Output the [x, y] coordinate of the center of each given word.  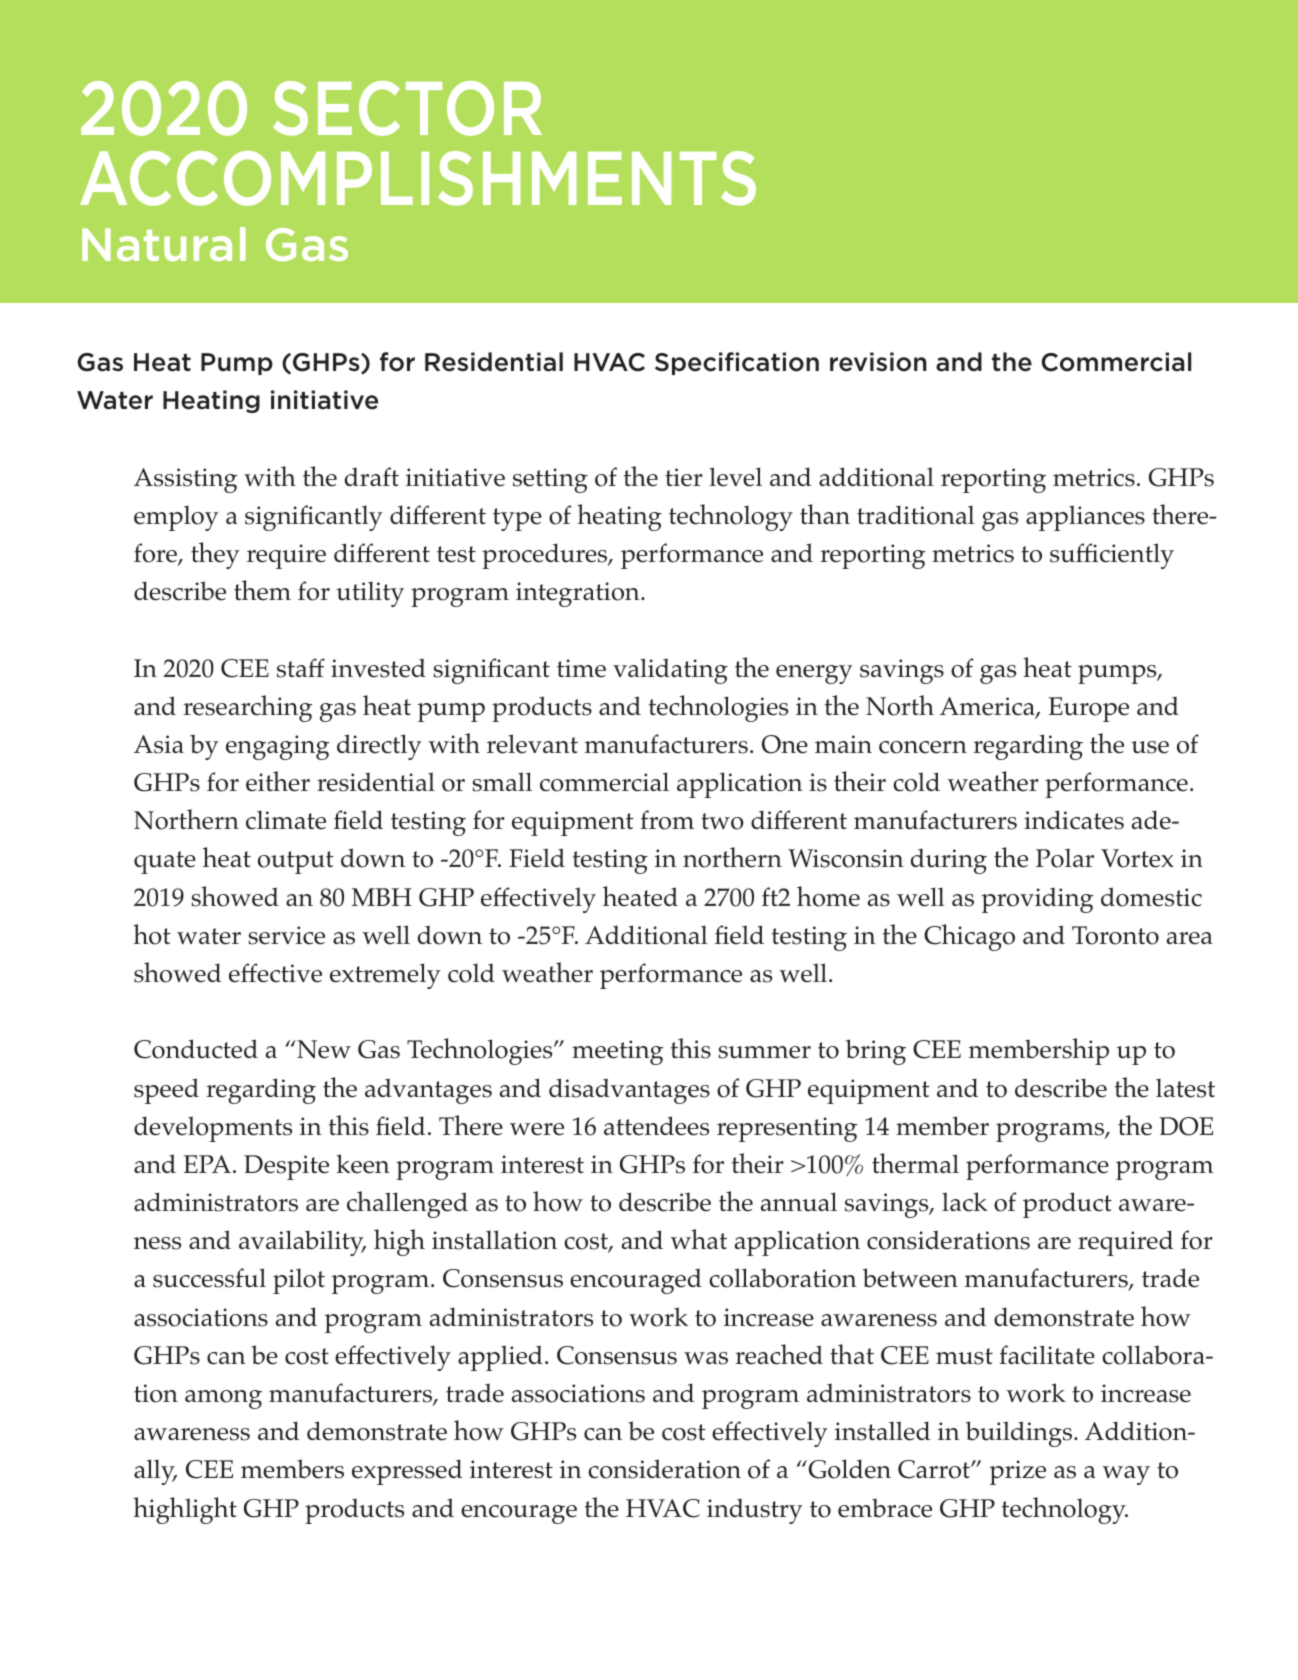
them [262, 590]
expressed [407, 1472]
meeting [617, 1052]
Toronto [1115, 935]
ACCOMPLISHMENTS [418, 178]
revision [878, 362]
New [323, 1049]
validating [670, 671]
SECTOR [407, 108]
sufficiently [1112, 556]
